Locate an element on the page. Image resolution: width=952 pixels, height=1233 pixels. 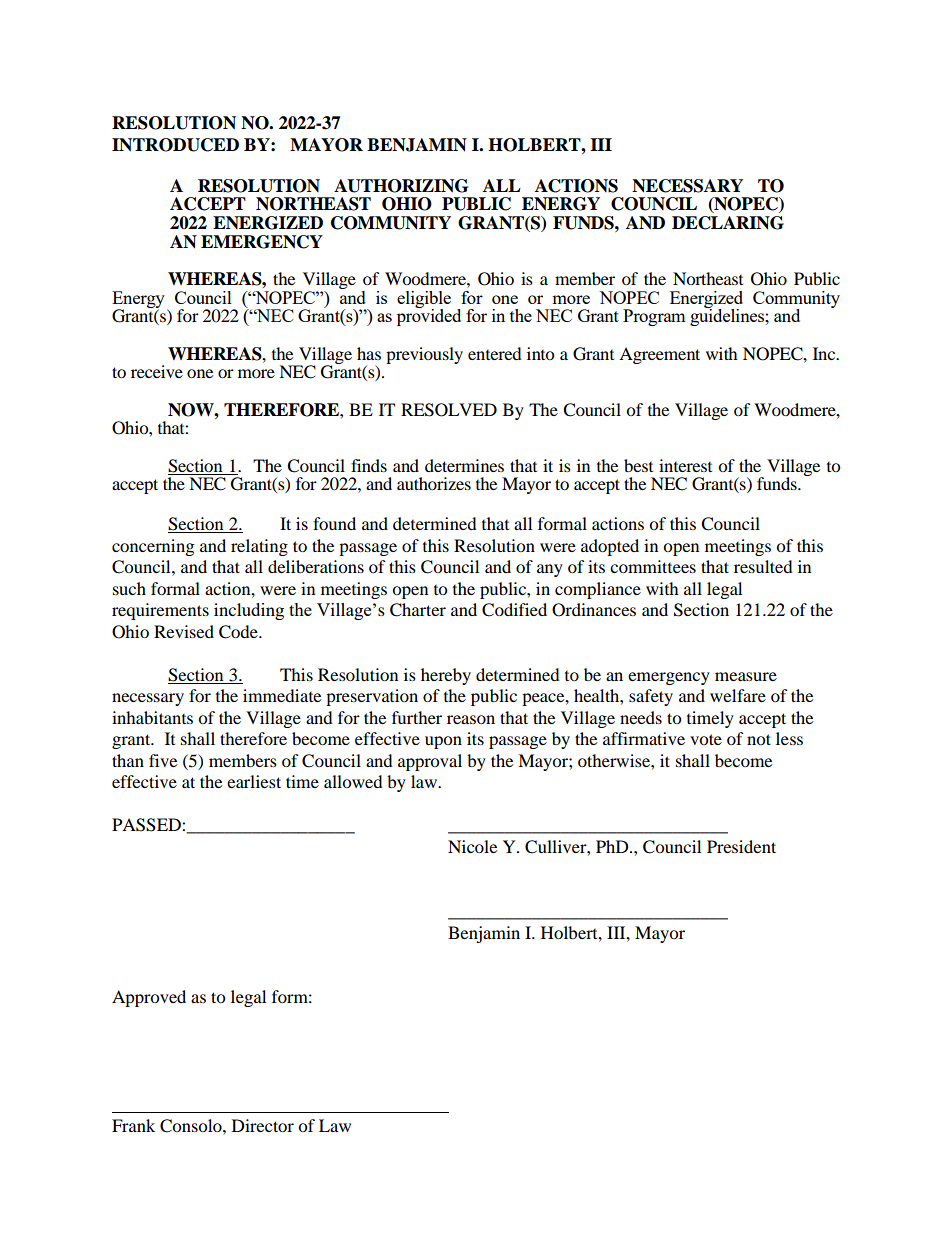
earliest is located at coordinates (254, 781).
